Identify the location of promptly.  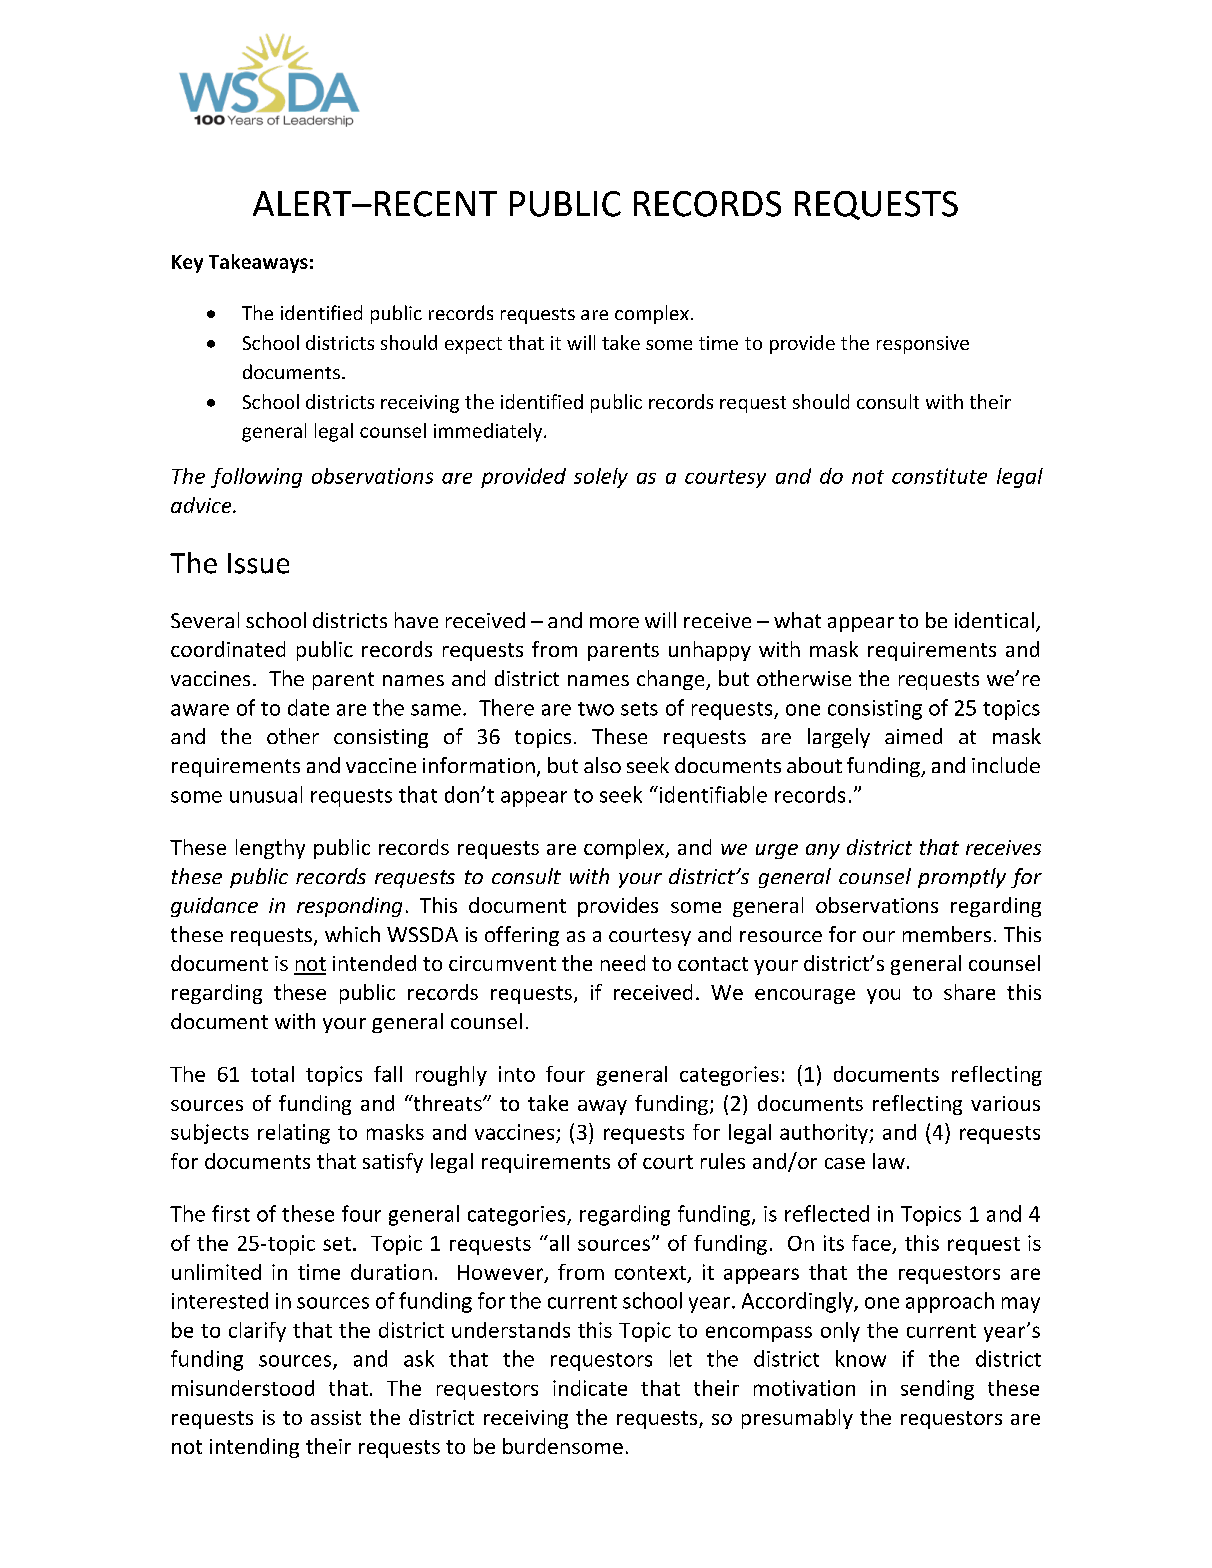
(962, 878).
